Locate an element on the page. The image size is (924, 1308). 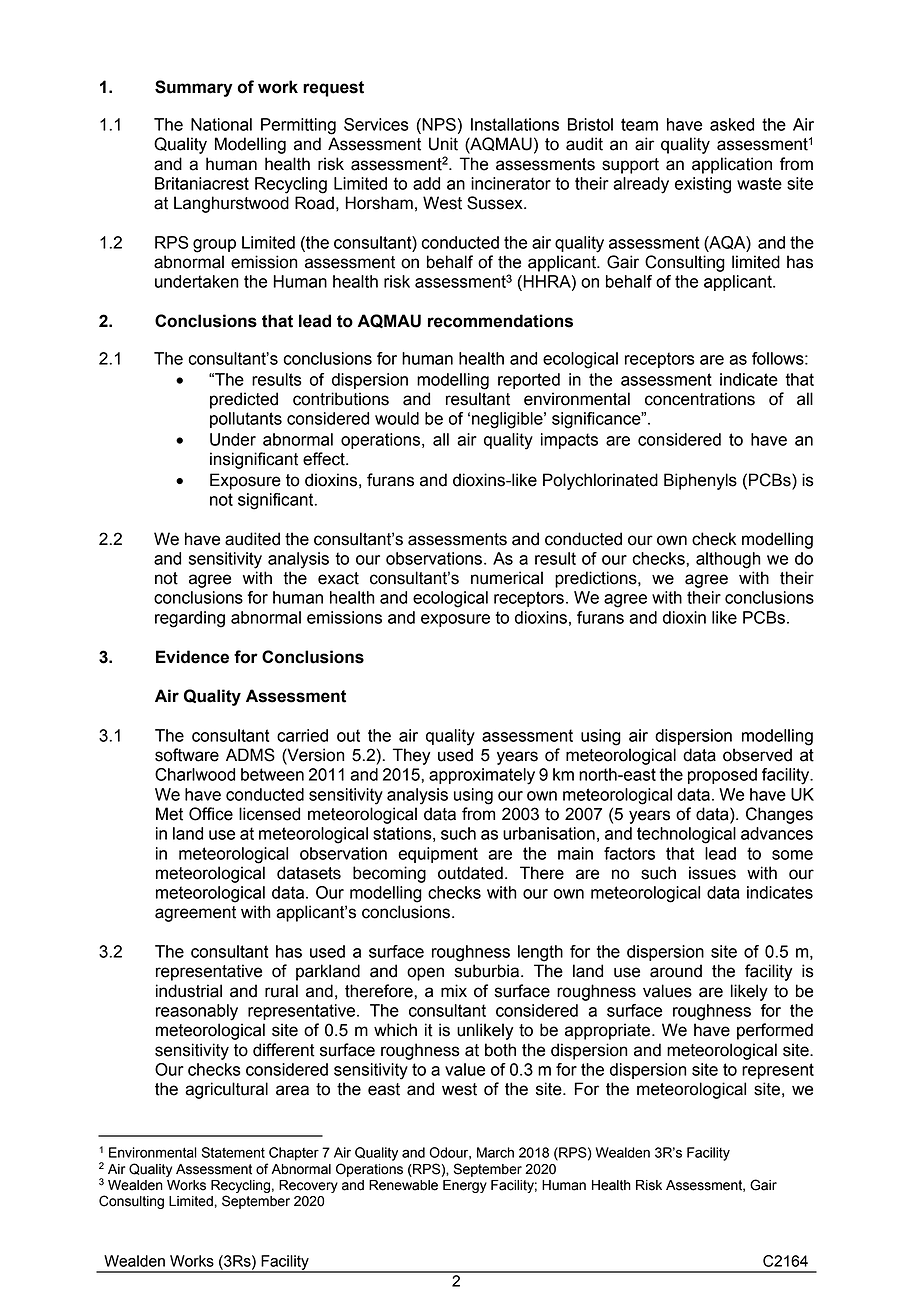
although is located at coordinates (728, 560).
